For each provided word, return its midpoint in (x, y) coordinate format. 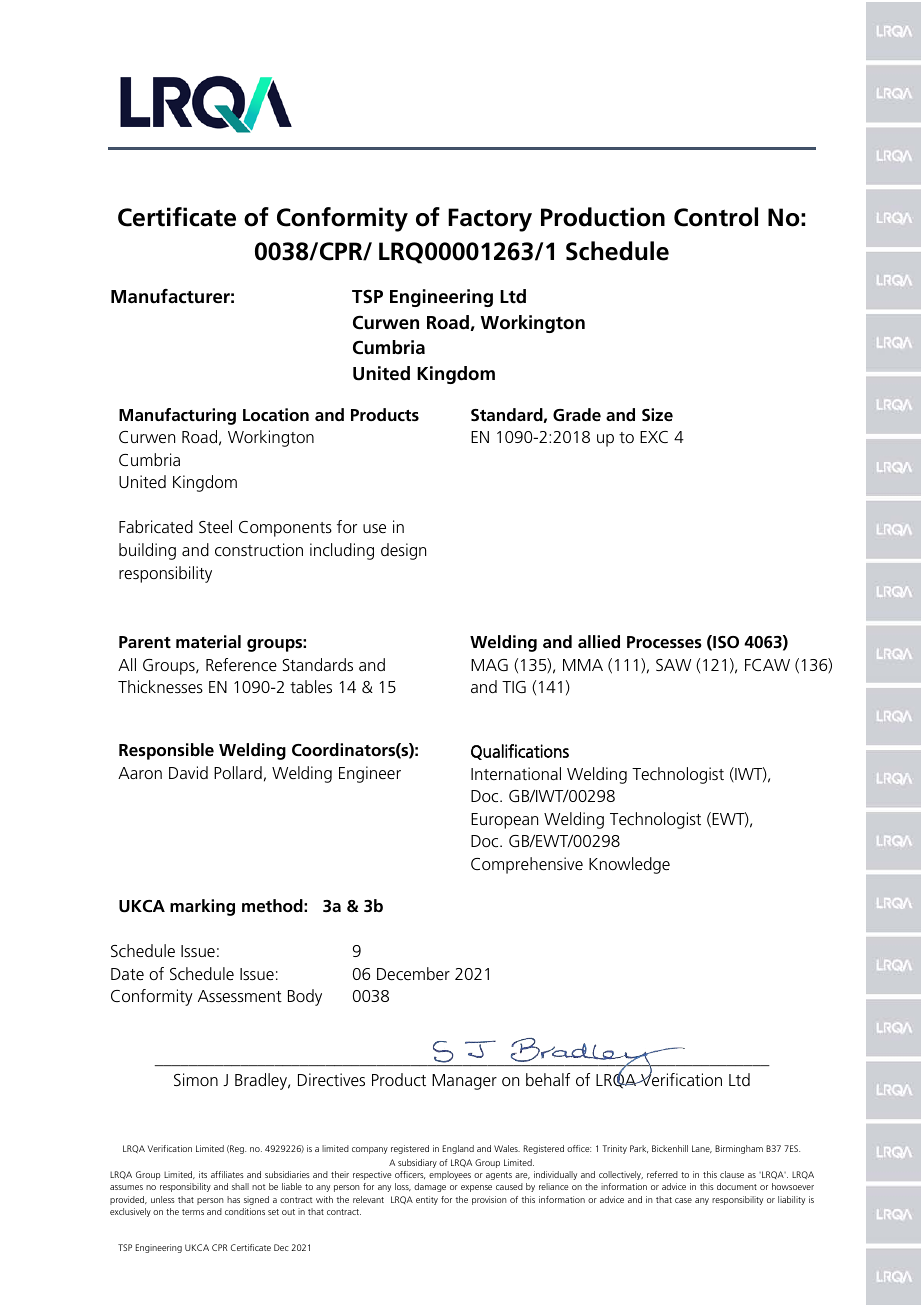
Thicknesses (160, 686)
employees (450, 1175)
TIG (514, 687)
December (413, 973)
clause (732, 1174)
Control (716, 217)
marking (202, 907)
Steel (215, 526)
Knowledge (629, 865)
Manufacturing (177, 416)
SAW (673, 665)
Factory (490, 220)
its (203, 1174)
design (403, 551)
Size (657, 414)
